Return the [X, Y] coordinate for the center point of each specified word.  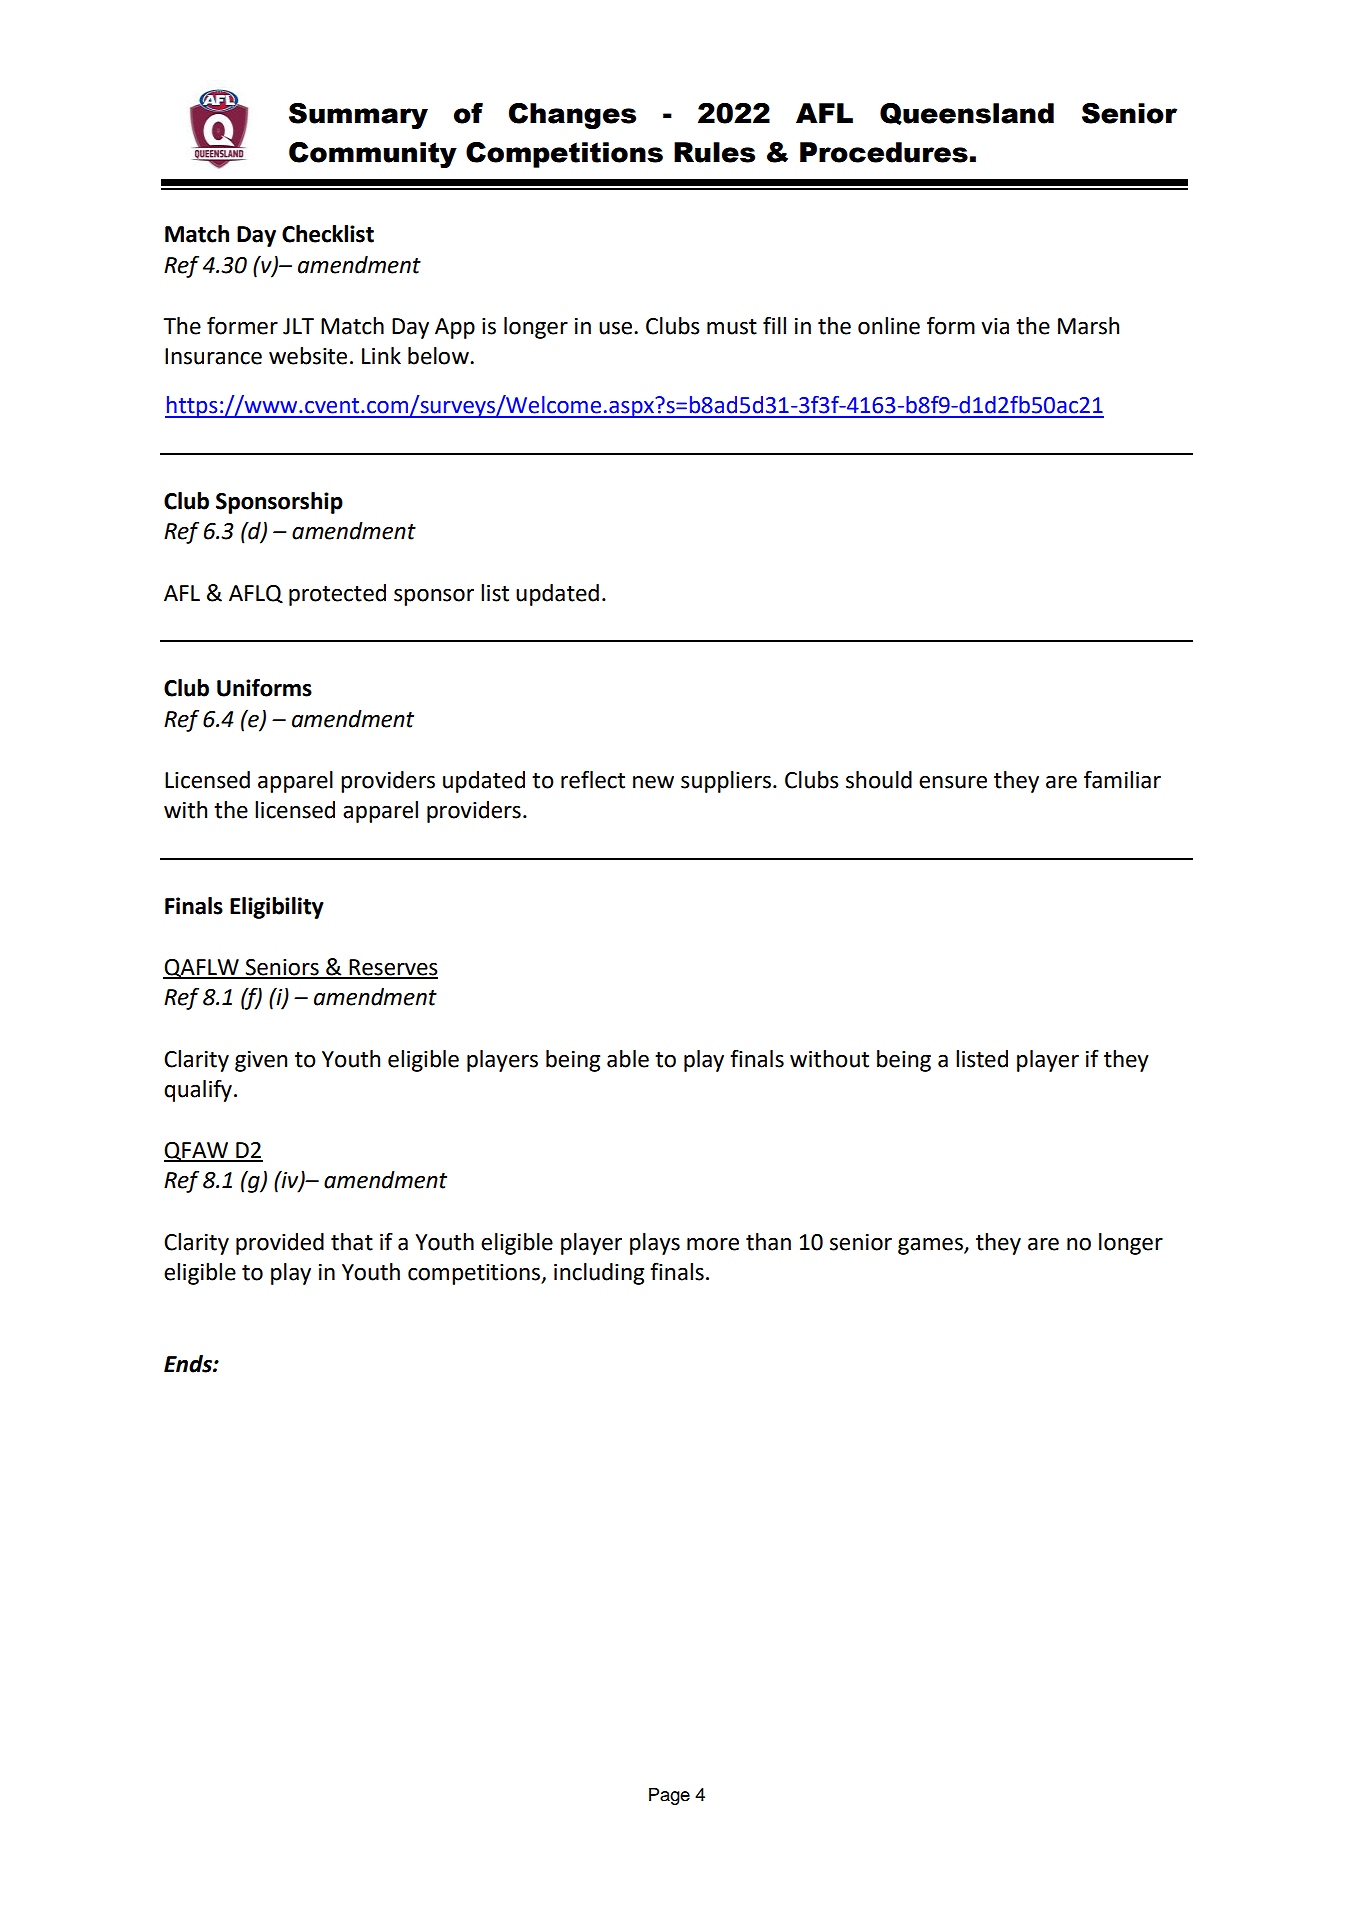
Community [373, 155]
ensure [953, 782]
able [628, 1059]
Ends [189, 1364]
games [931, 1246]
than [768, 1242]
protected [337, 595]
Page [669, 1796]
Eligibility [277, 908]
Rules [714, 152]
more [713, 1244]
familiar [1122, 779]
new [653, 782]
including [599, 1274]
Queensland [967, 114]
